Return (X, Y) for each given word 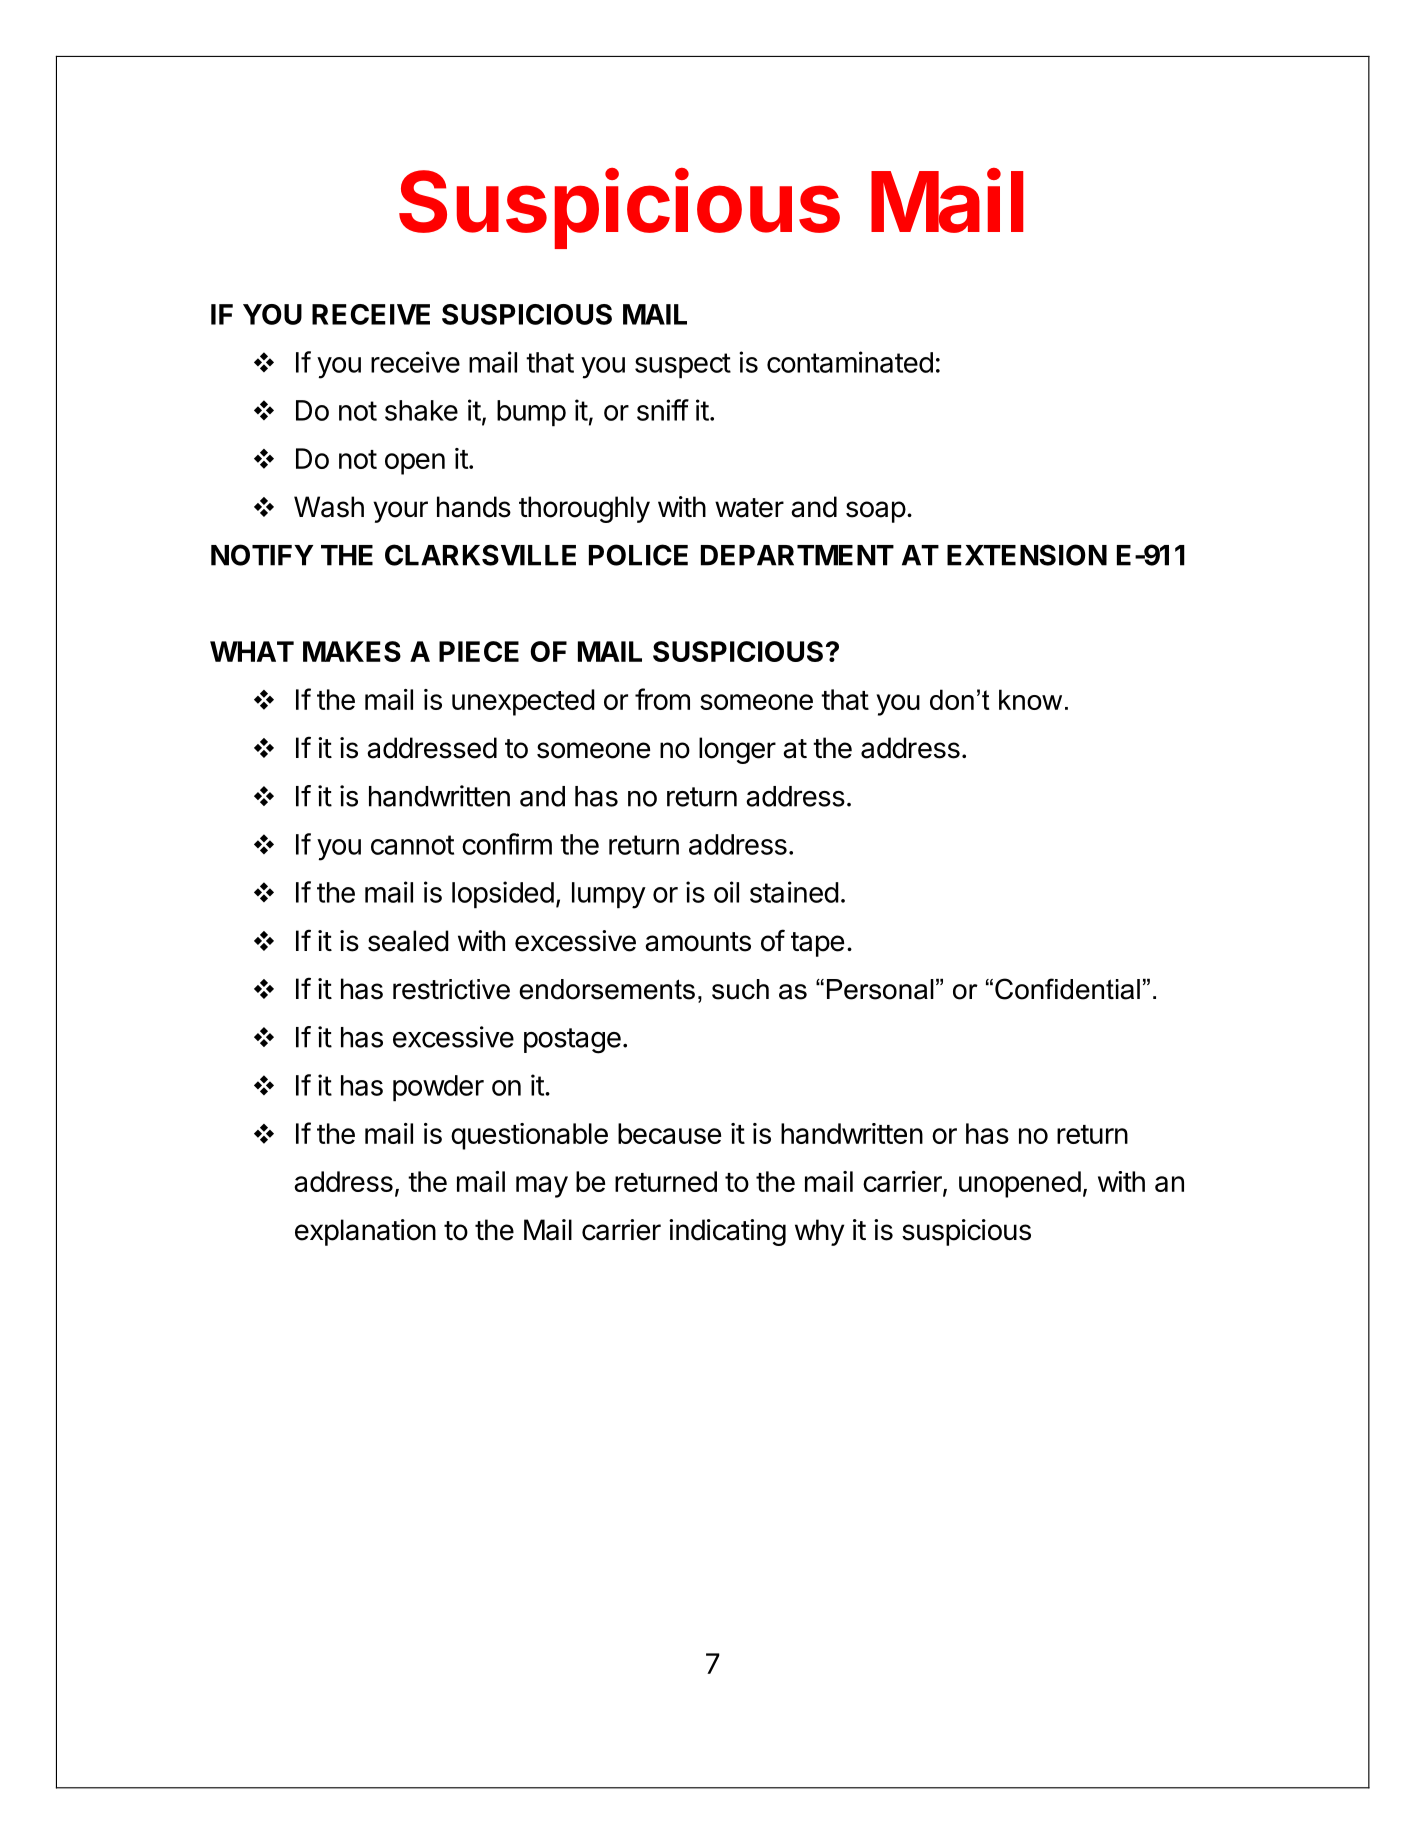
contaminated (850, 362)
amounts (698, 942)
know (1030, 699)
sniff (663, 410)
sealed (408, 941)
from (662, 699)
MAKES (352, 651)
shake (421, 410)
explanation (365, 1232)
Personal (880, 989)
